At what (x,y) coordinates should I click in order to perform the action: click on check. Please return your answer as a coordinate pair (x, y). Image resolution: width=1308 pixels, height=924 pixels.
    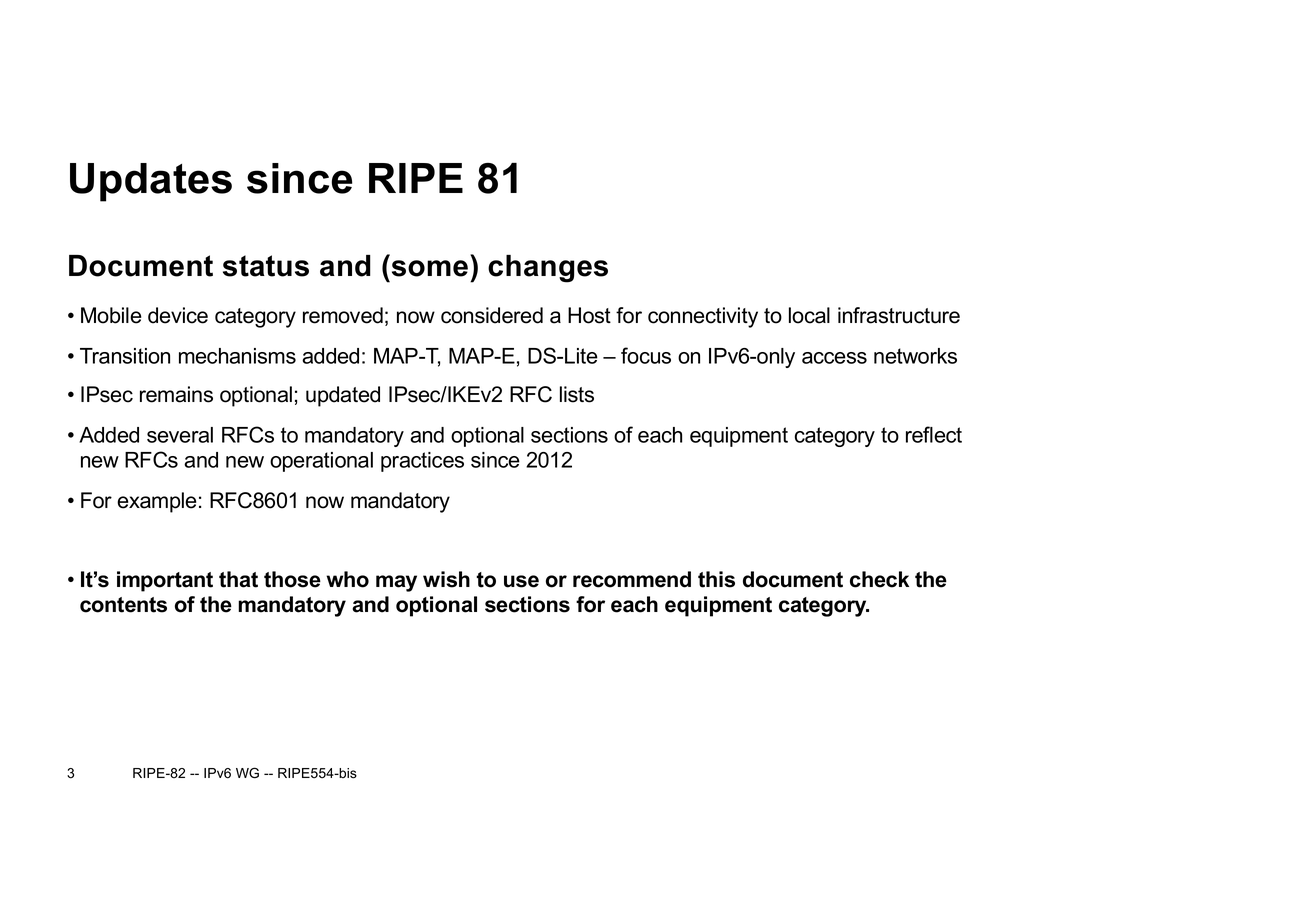
    Looking at the image, I should click on (879, 579).
